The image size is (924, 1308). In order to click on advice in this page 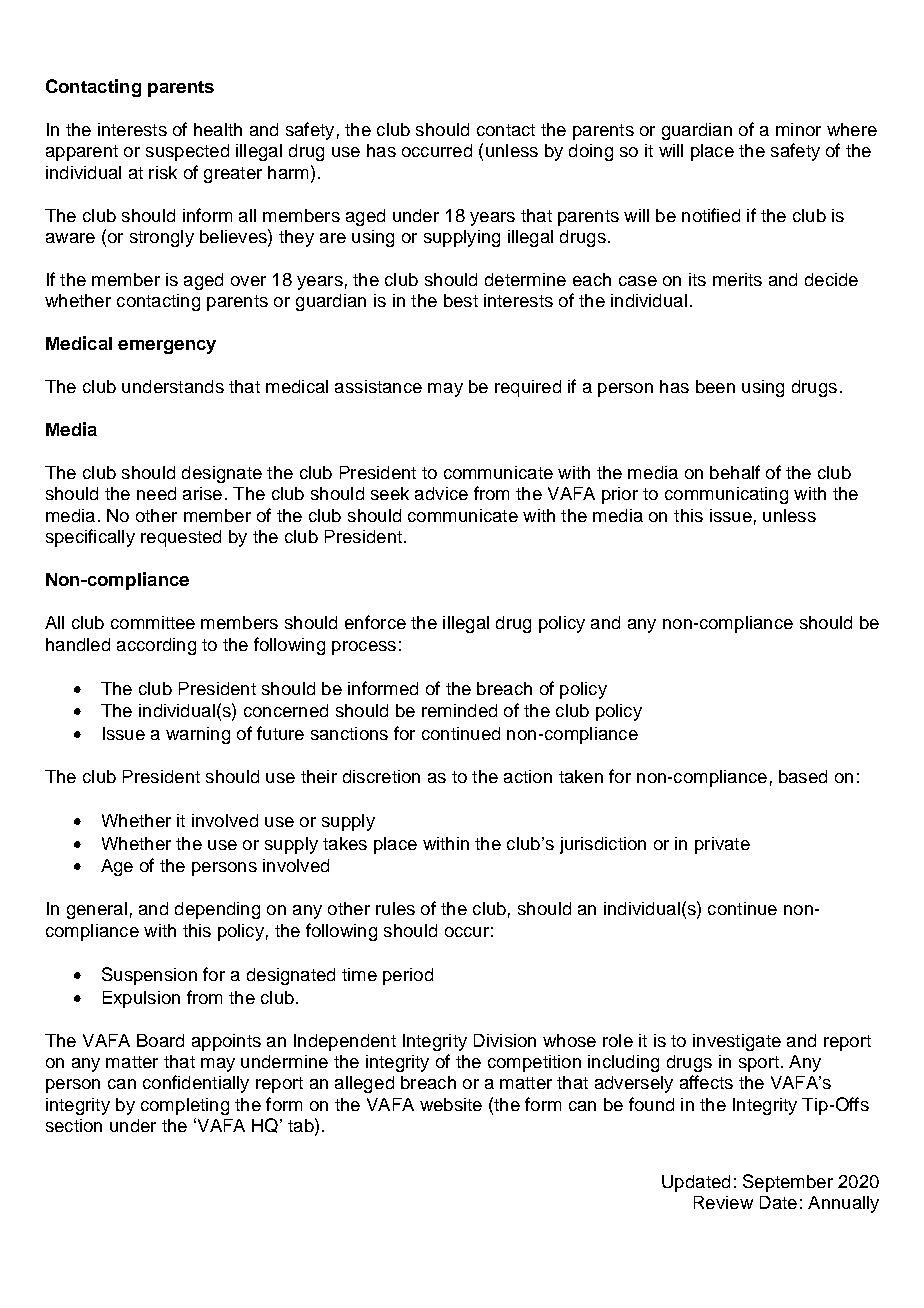, I will do `click(441, 493)`.
